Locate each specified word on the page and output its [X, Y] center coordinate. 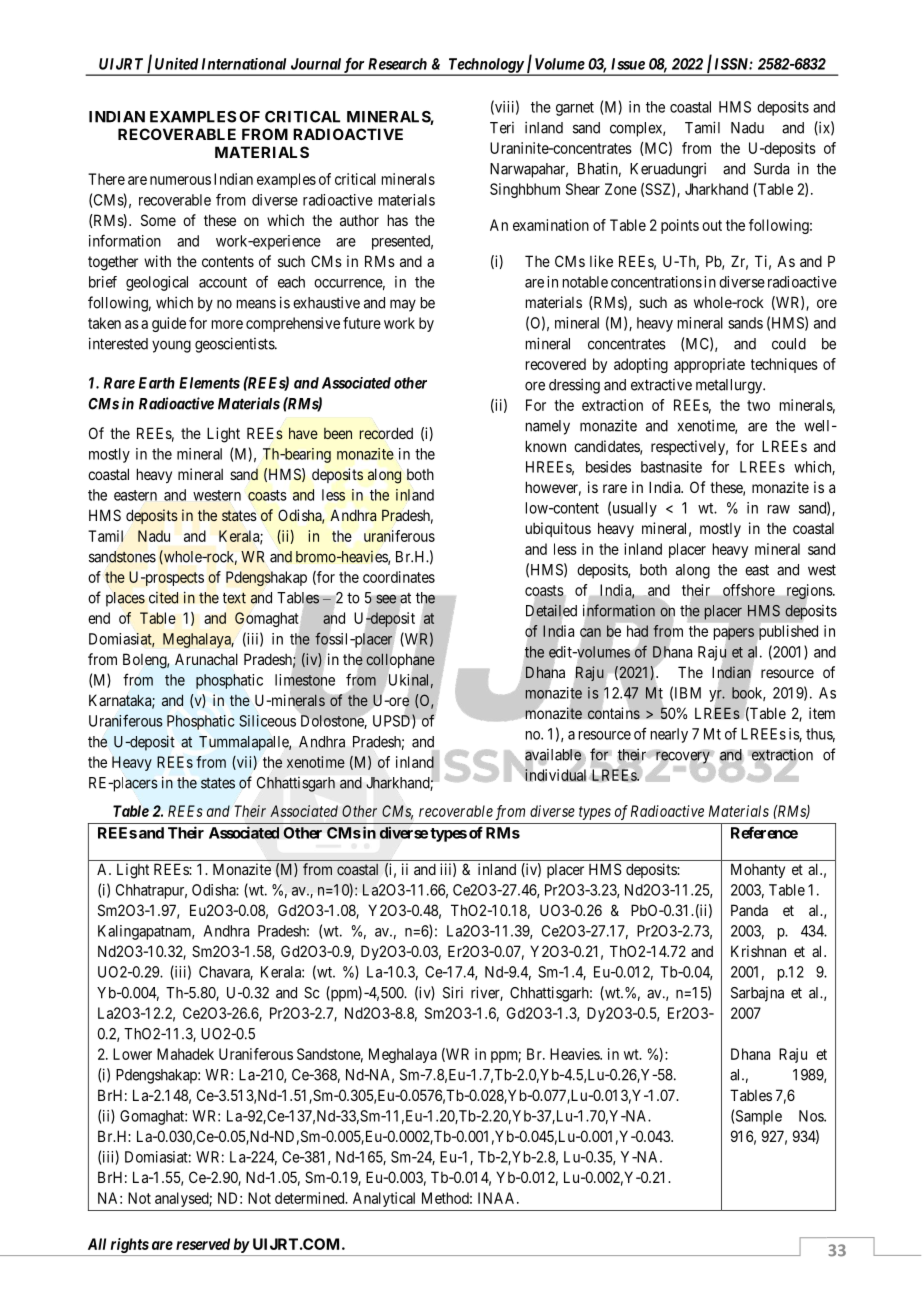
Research [397, 64]
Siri [453, 992]
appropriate [709, 365]
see [386, 599]
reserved [203, 1244]
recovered [556, 364]
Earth [157, 383]
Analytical [384, 1199]
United [176, 64]
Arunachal [206, 659]
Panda [749, 910]
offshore [749, 590]
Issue [628, 64]
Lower [132, 1054]
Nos [812, 1116]
